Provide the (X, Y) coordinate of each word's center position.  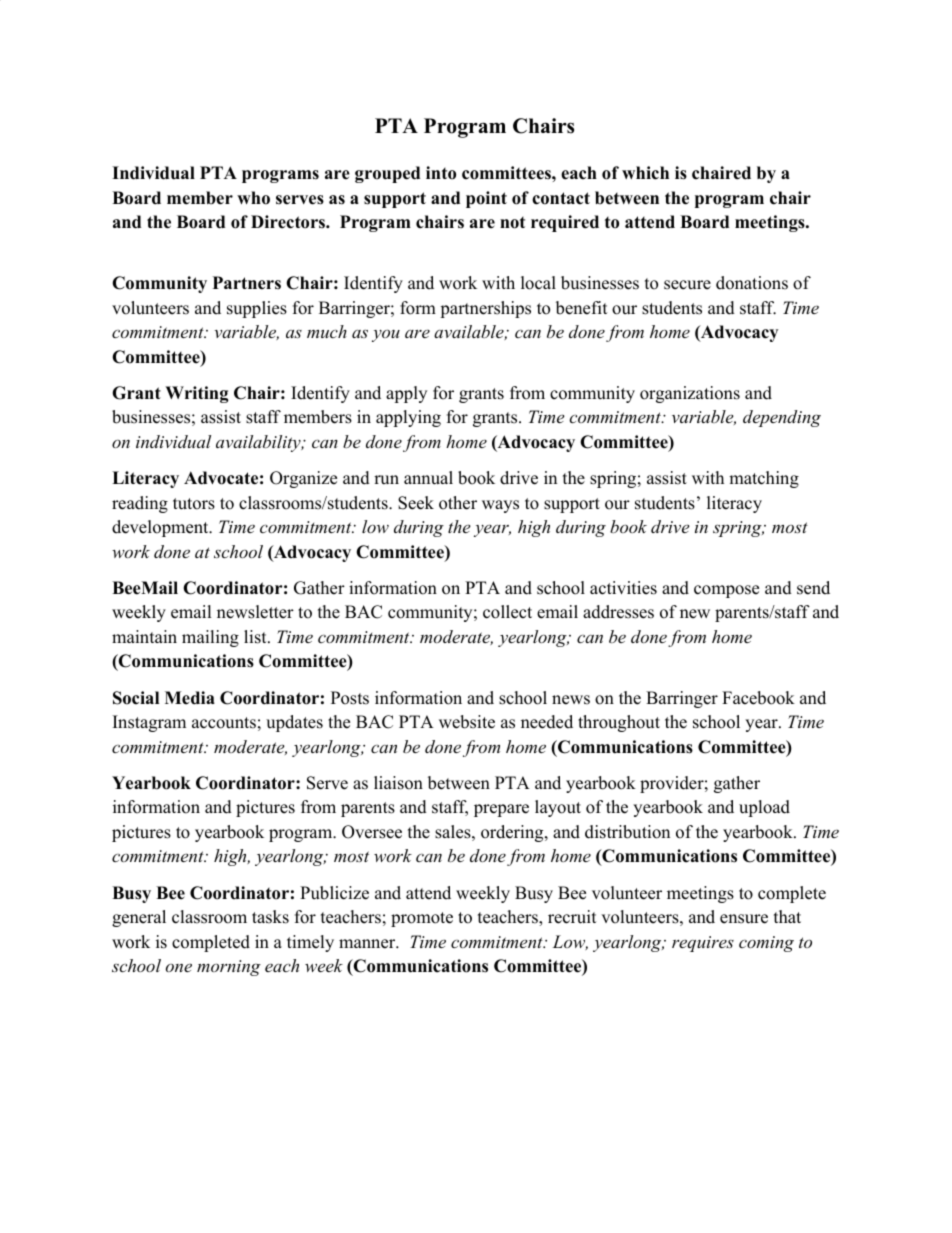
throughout (619, 723)
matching (764, 479)
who (253, 198)
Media (190, 698)
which (645, 173)
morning (229, 968)
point (486, 199)
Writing (197, 394)
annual (428, 478)
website (467, 722)
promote (422, 919)
